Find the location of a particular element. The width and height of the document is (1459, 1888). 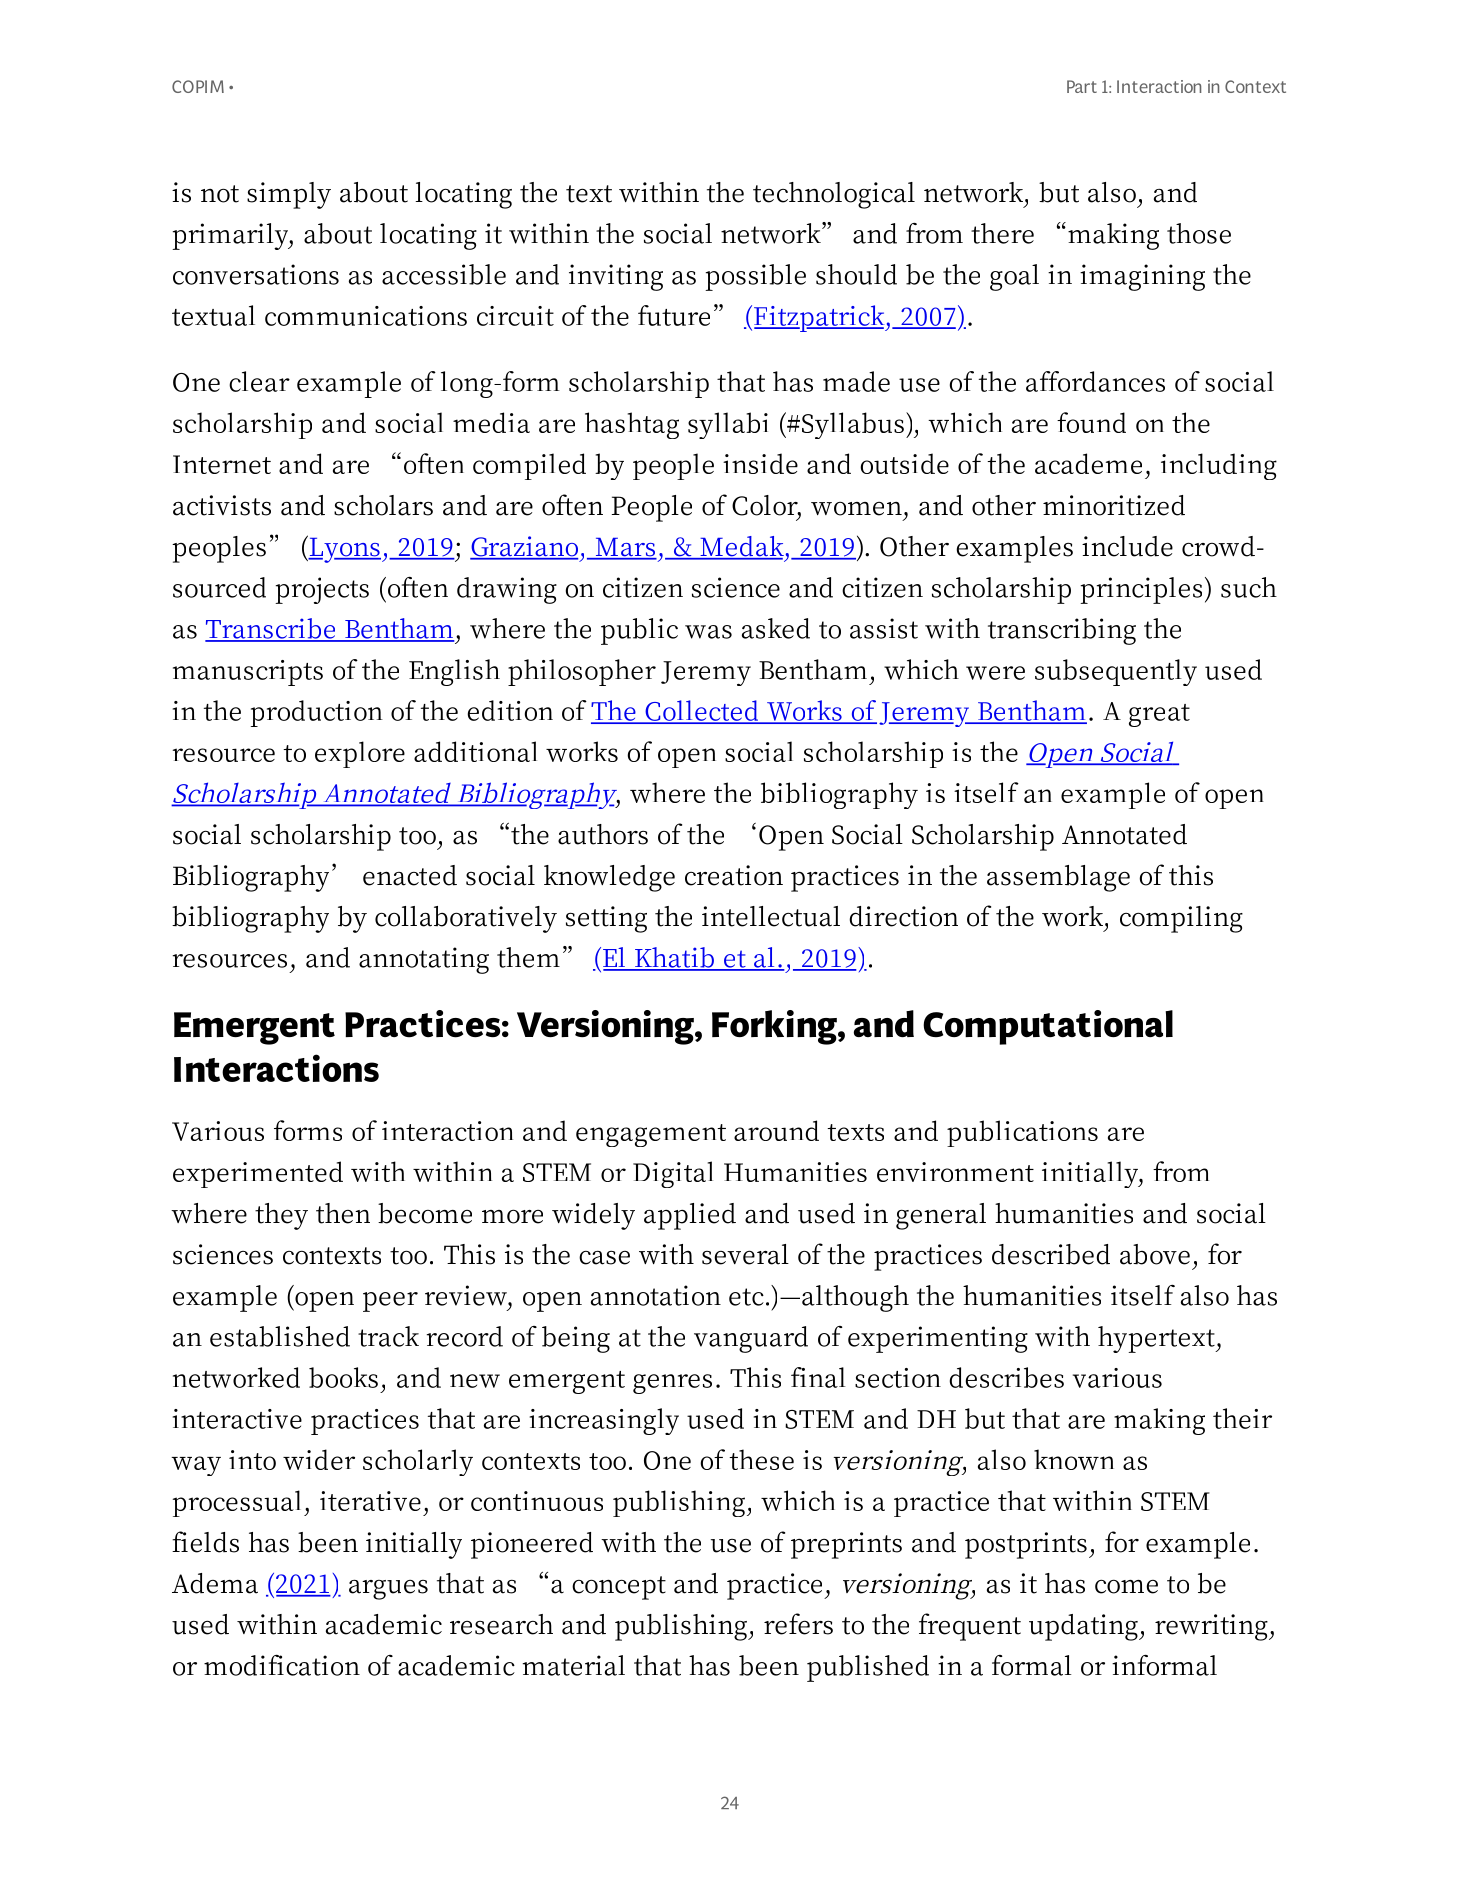

simply is located at coordinates (289, 195).
